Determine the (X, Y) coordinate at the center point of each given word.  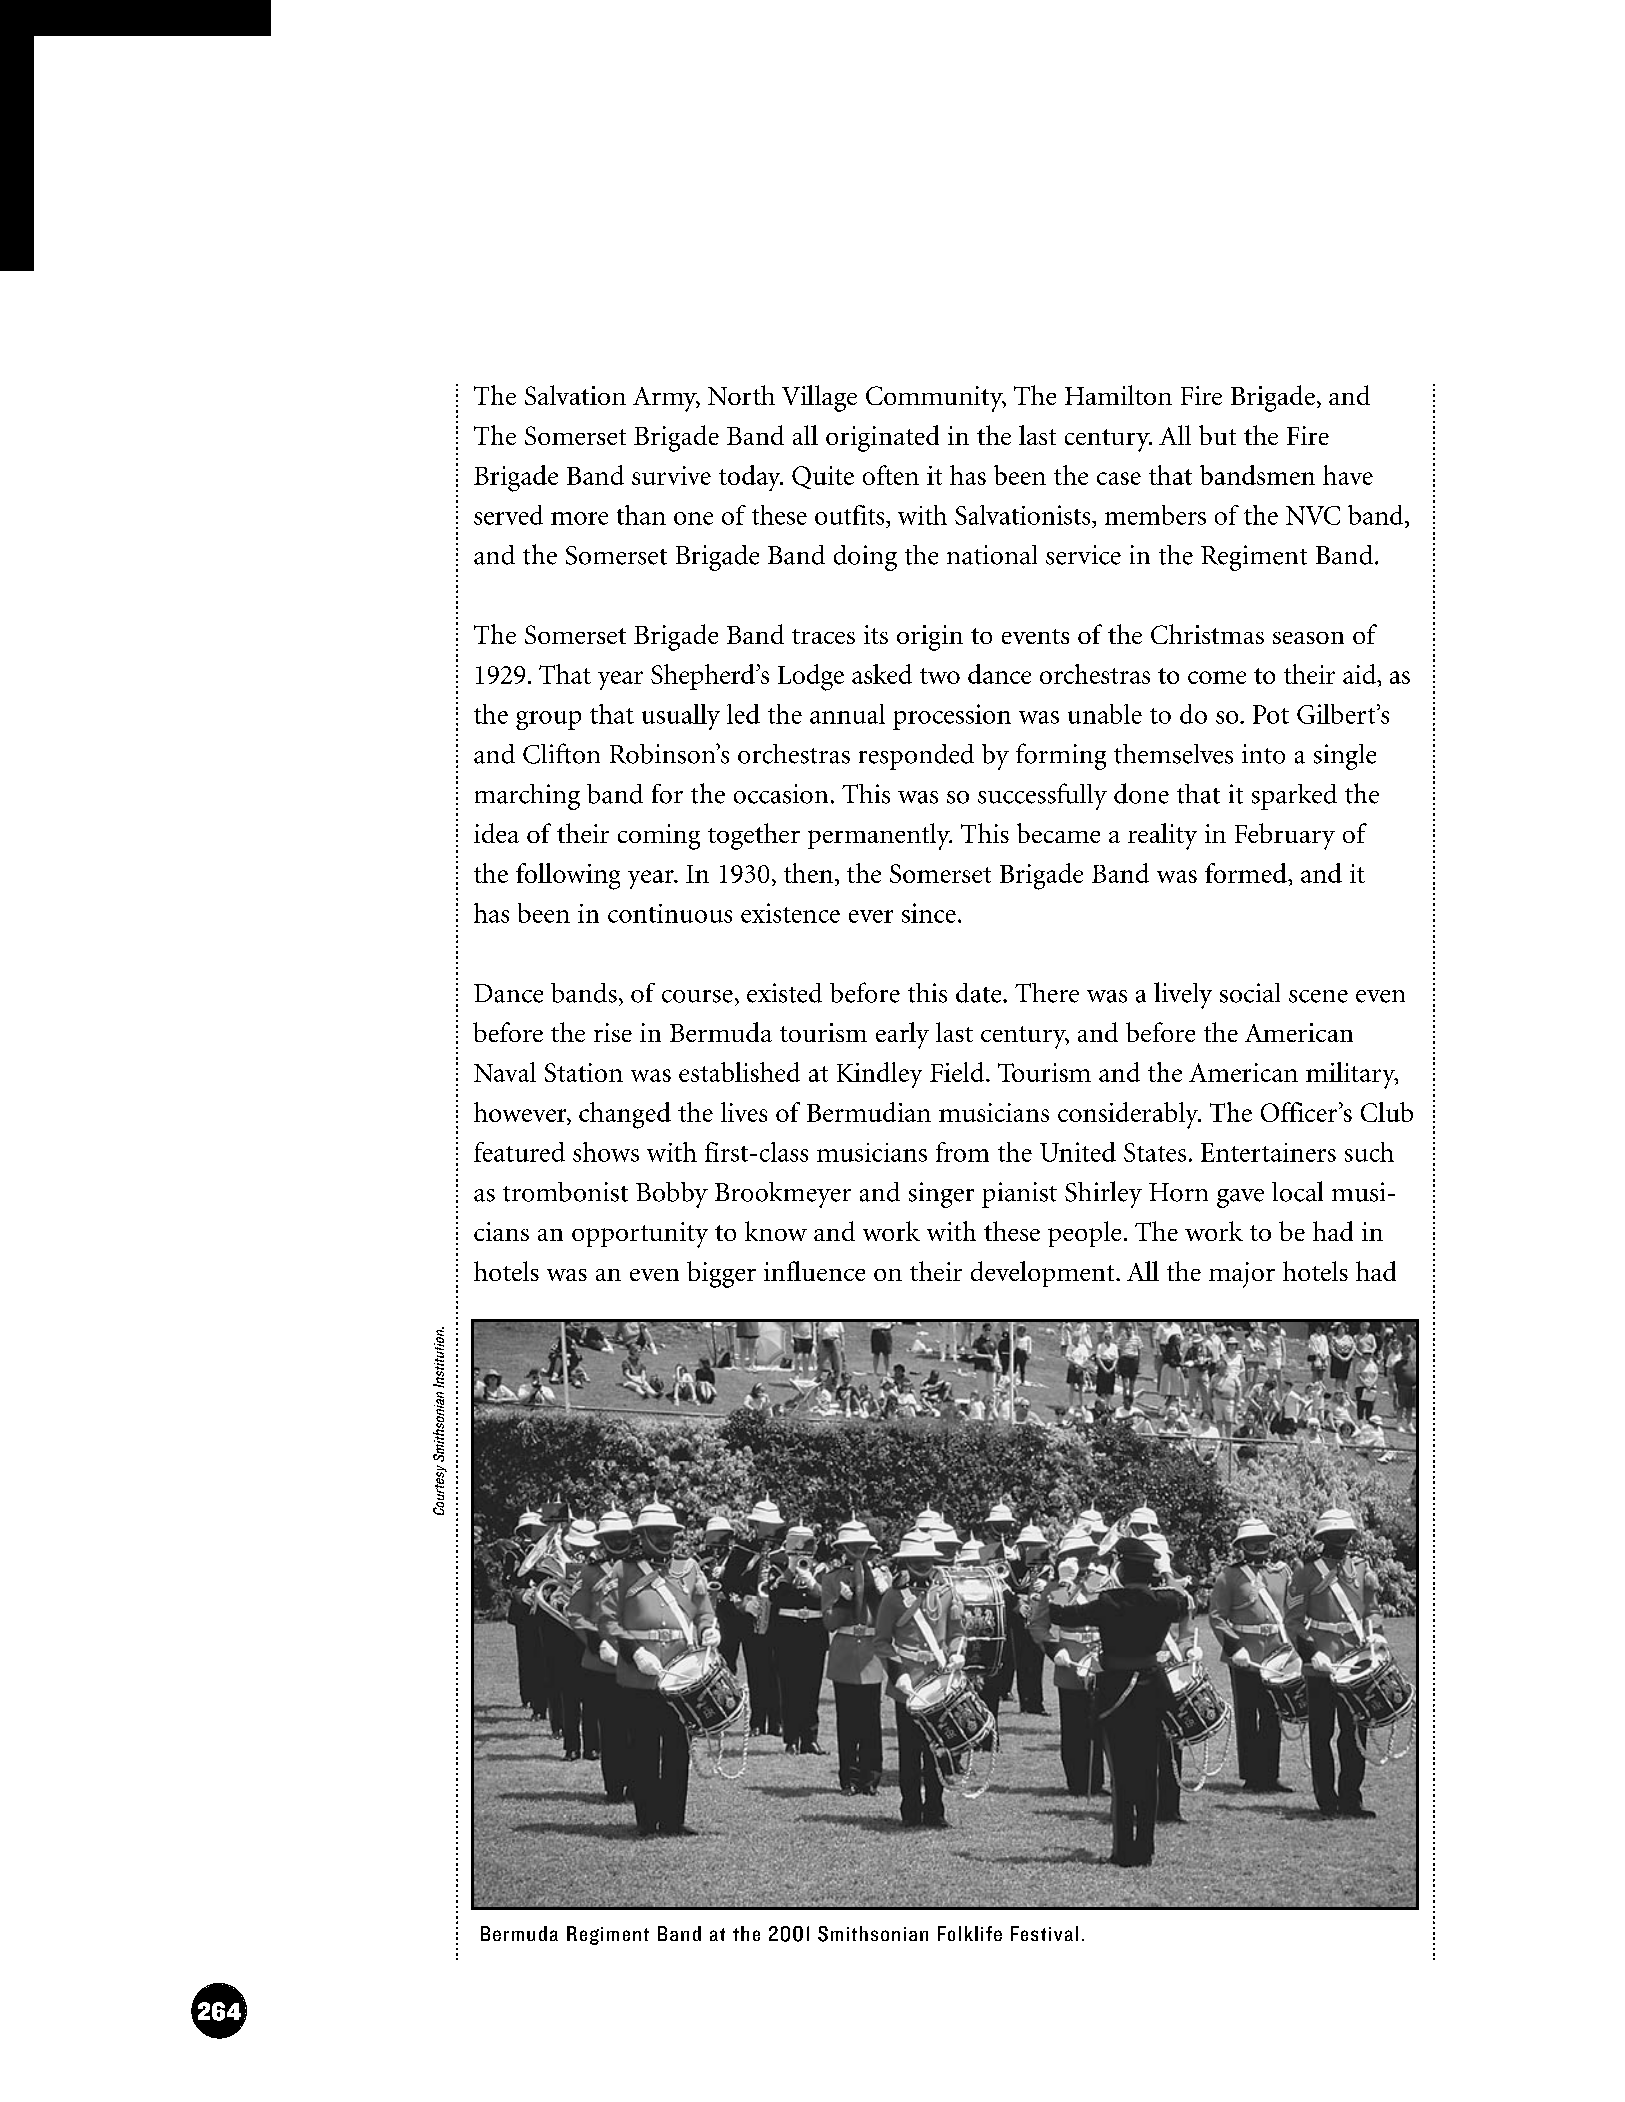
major (1242, 1275)
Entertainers (1268, 1152)
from (962, 1152)
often (891, 475)
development (1044, 1274)
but (1217, 435)
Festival (1044, 1933)
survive (671, 475)
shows (606, 1152)
